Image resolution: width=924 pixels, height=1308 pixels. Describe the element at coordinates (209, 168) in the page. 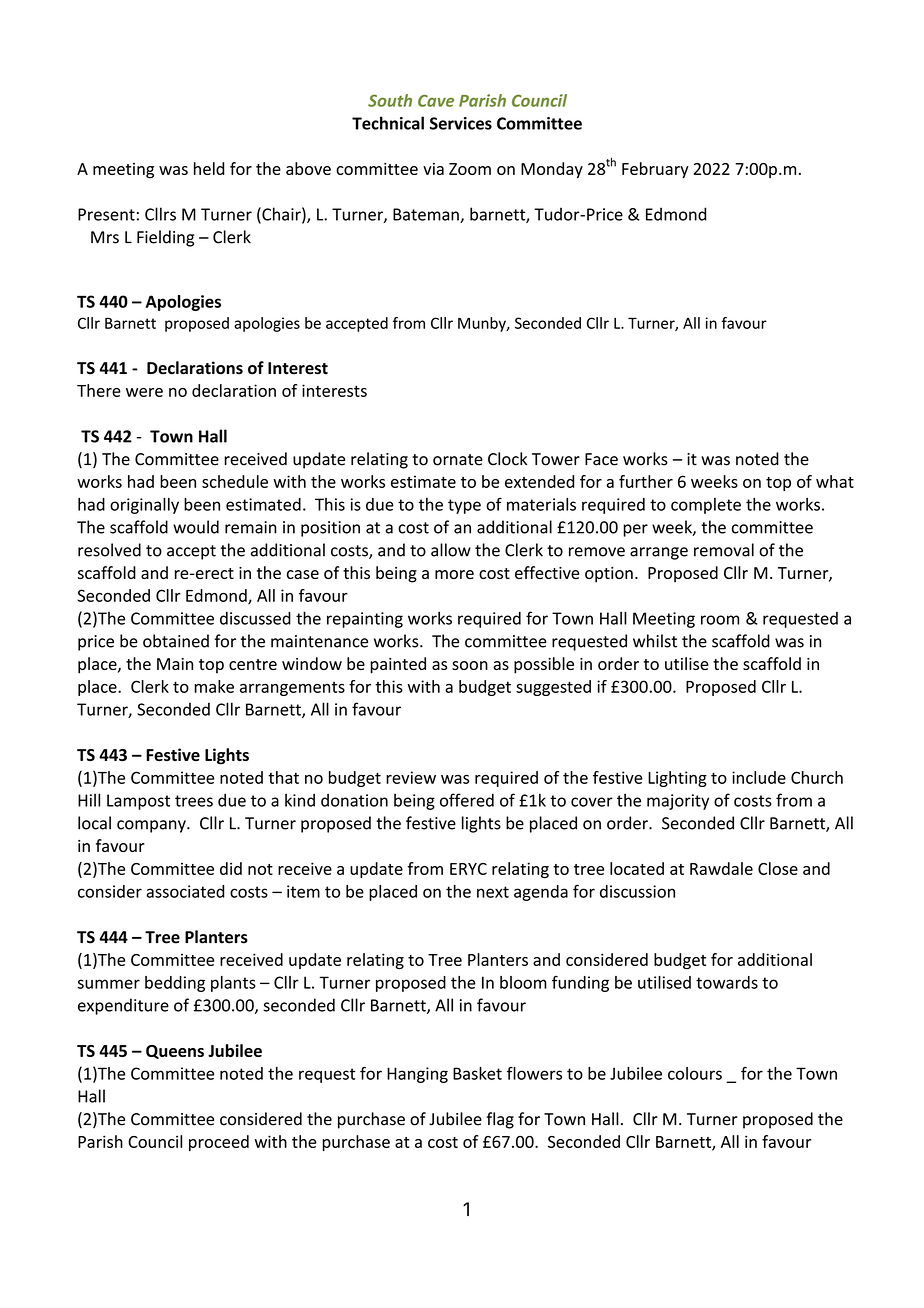

I see `held` at that location.
